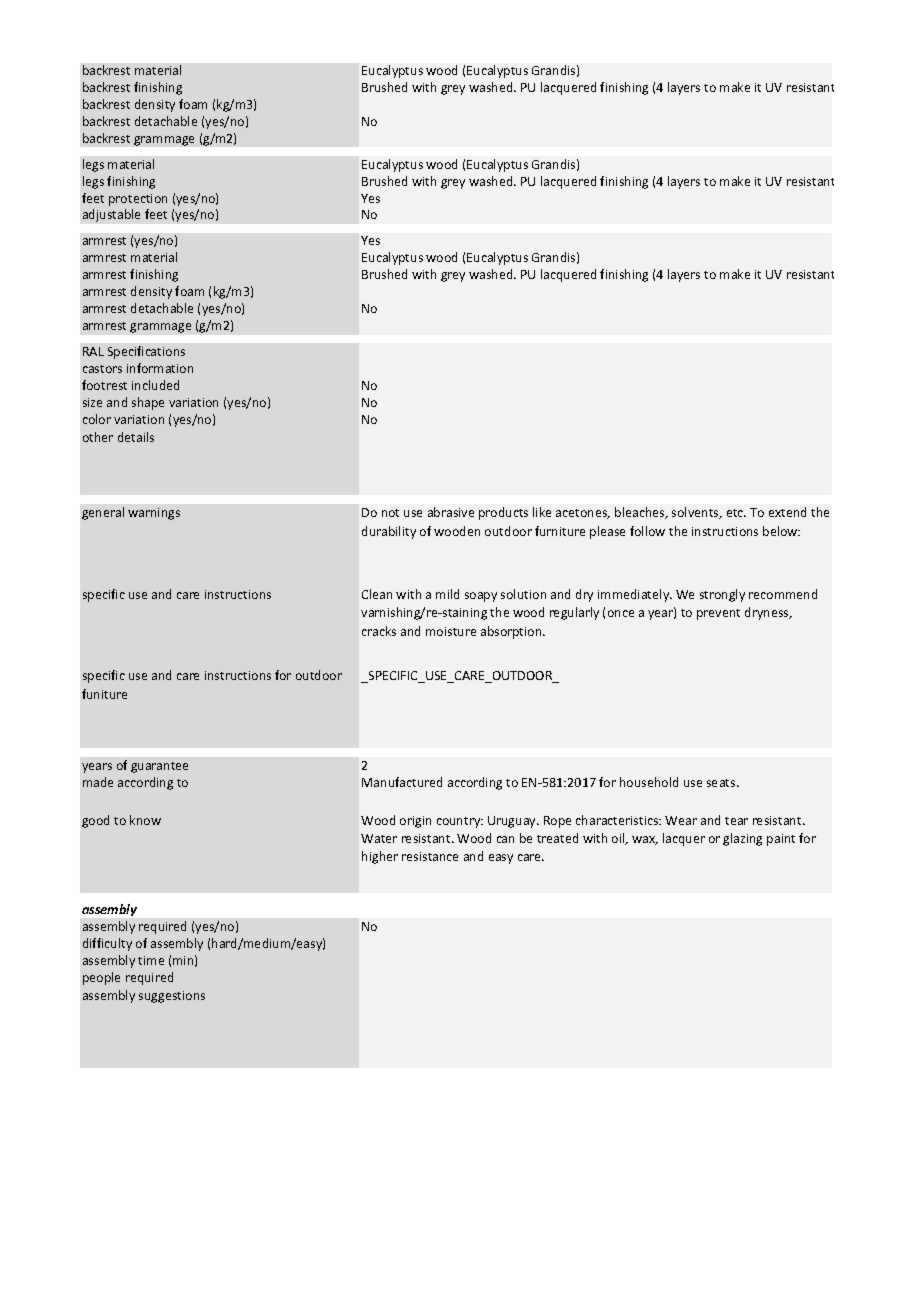  Describe the element at coordinates (742, 839) in the screenshot. I see `glazing` at that location.
